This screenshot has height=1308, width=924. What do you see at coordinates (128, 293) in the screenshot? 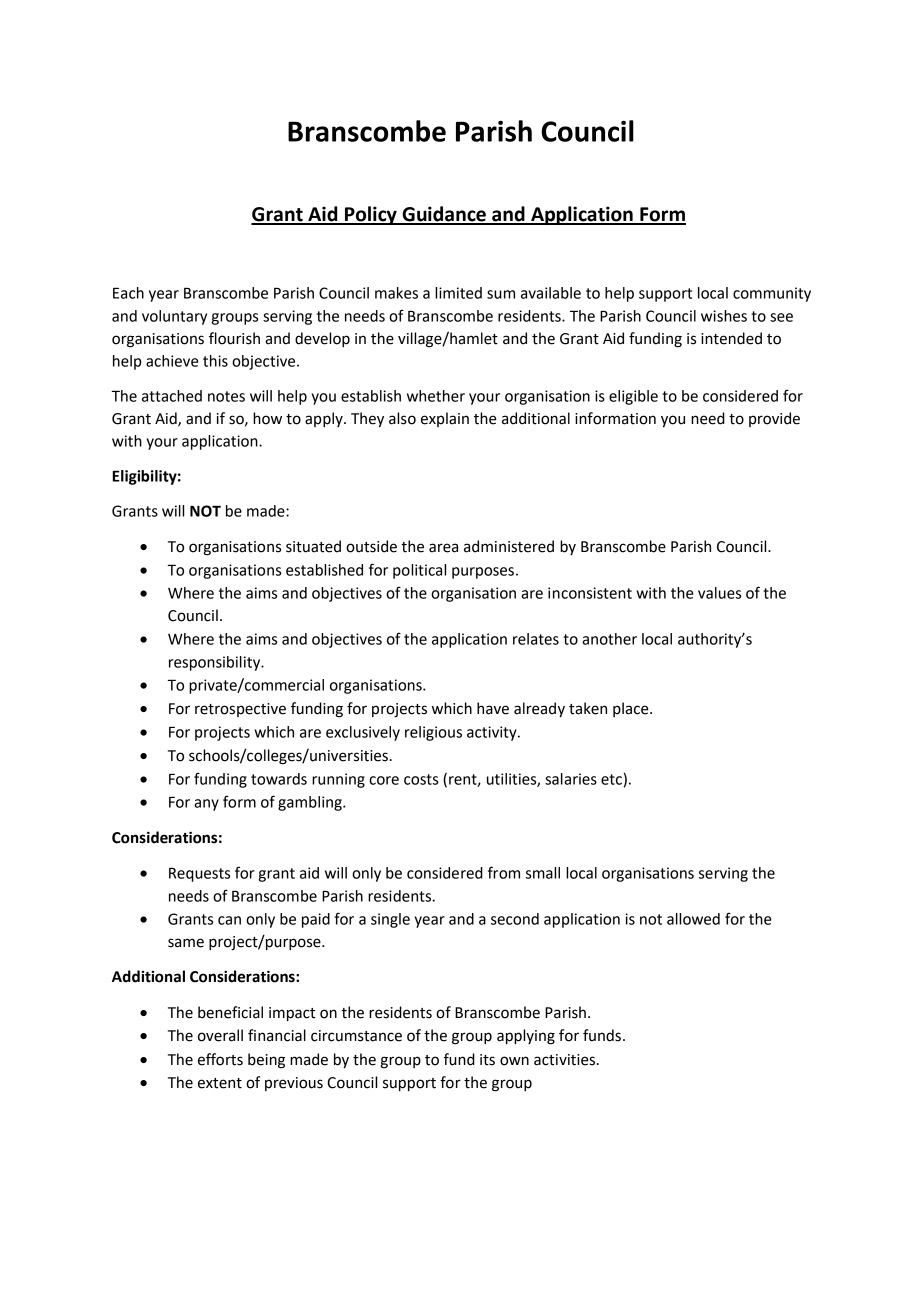
I see `Each` at bounding box center [128, 293].
